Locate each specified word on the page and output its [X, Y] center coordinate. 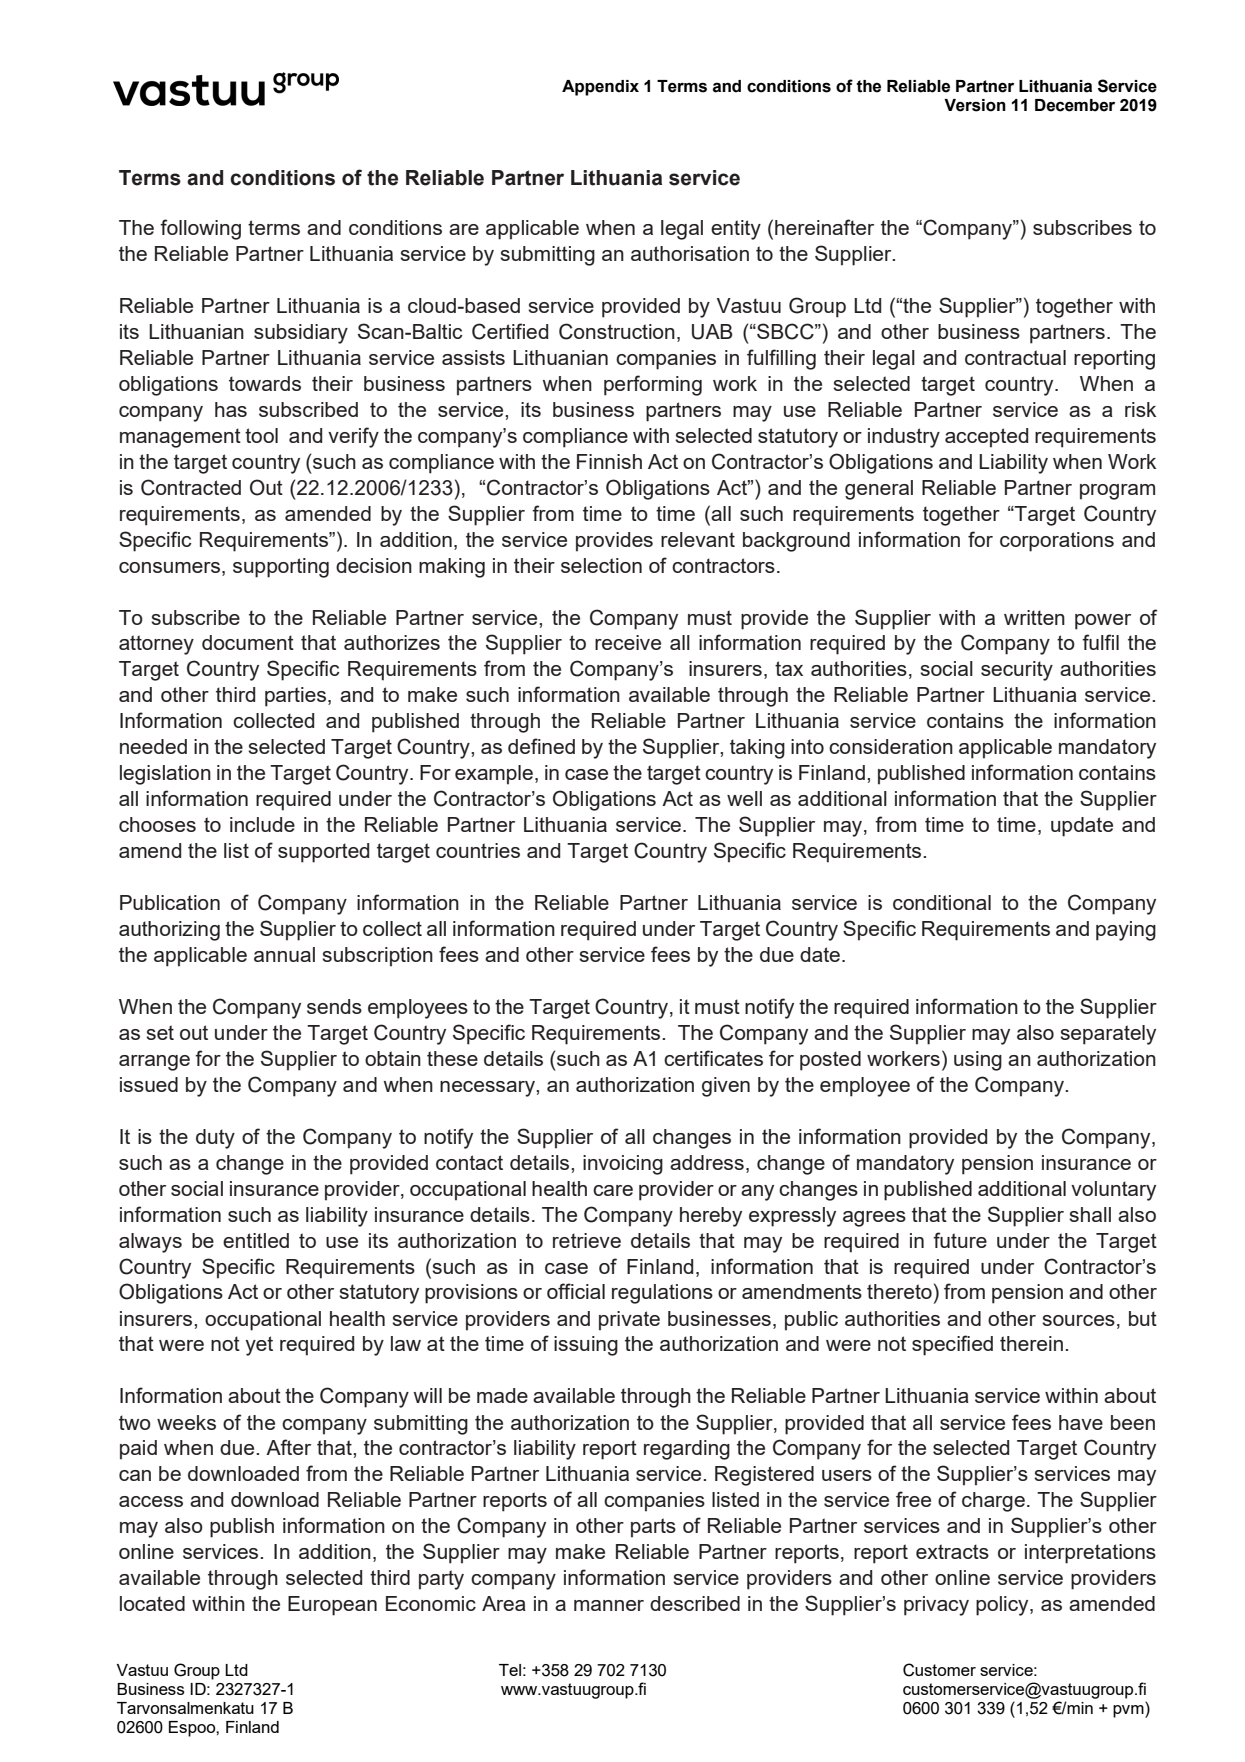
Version [975, 105]
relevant [698, 539]
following [200, 229]
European [332, 1606]
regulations [662, 1294]
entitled [256, 1240]
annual [284, 954]
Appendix [600, 88]
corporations [1057, 542]
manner [609, 1605]
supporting [281, 568]
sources [1078, 1320]
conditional [942, 902]
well [744, 798]
